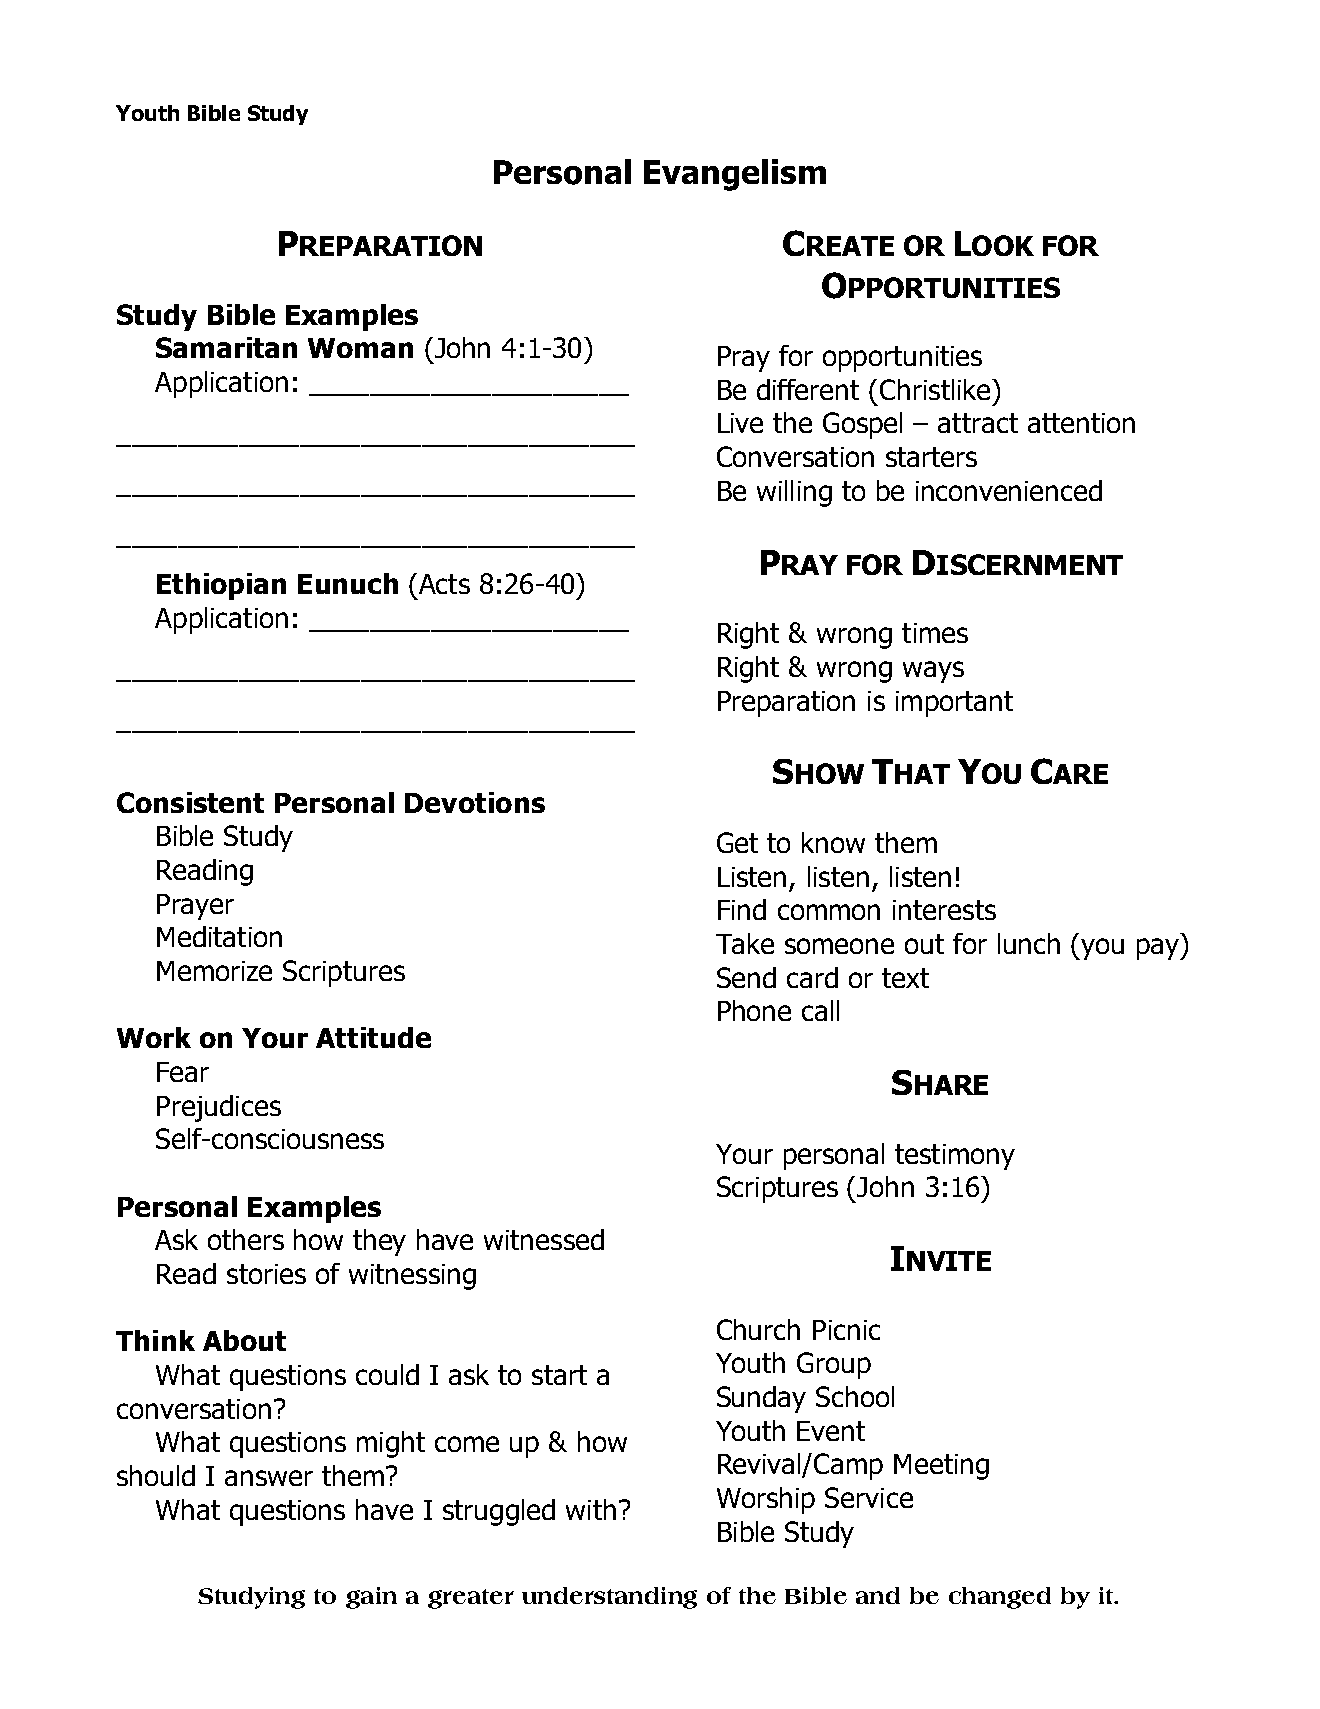 This document has height=1709, width=1320. What do you see at coordinates (219, 1108) in the document?
I see `Prejudices` at bounding box center [219, 1108].
